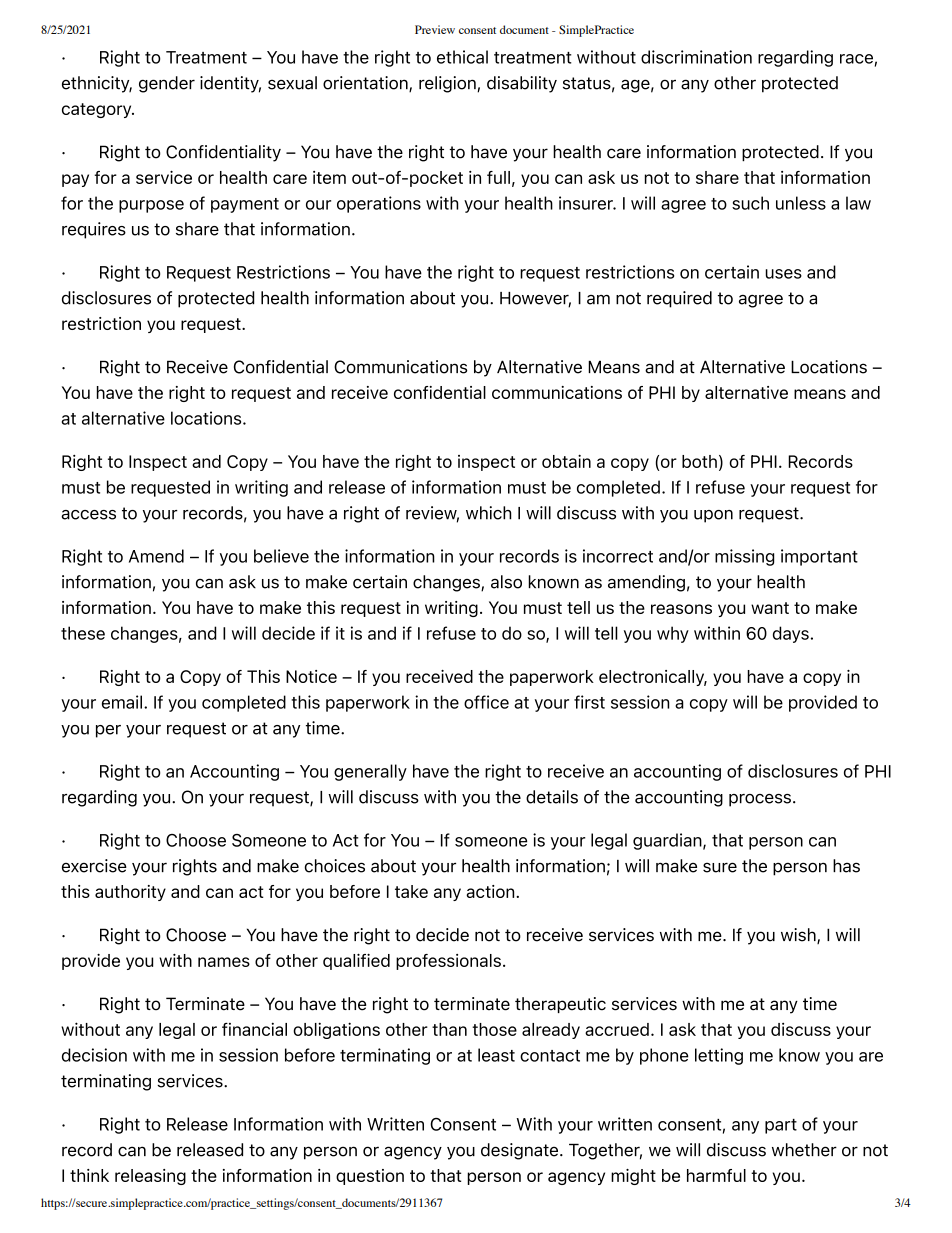  What do you see at coordinates (94, 230) in the document?
I see `requires` at bounding box center [94, 230].
